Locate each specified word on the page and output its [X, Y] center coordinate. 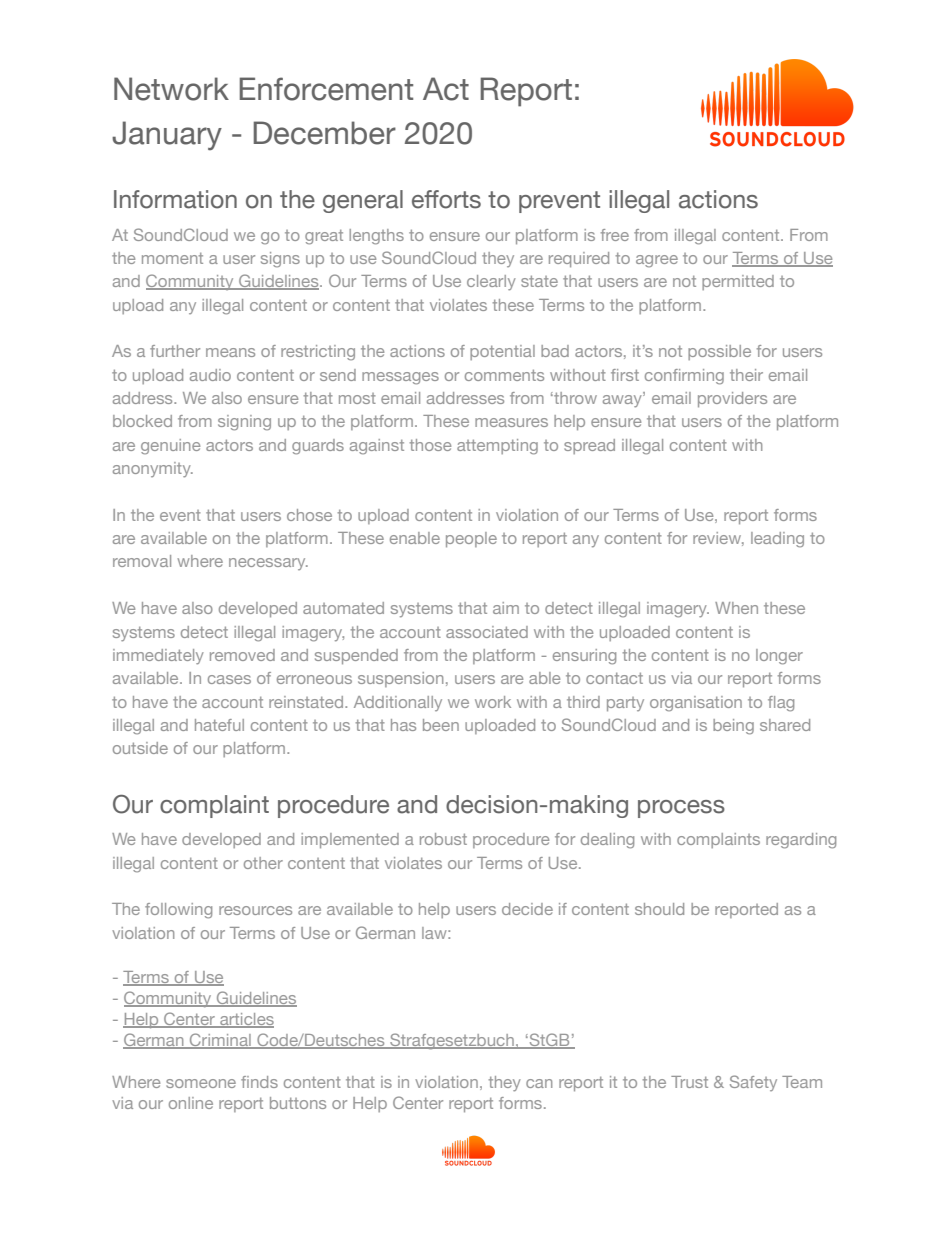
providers [732, 399]
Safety [753, 1083]
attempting [497, 447]
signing [244, 423]
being [733, 727]
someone [201, 1083]
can [539, 1083]
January [167, 136]
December [324, 133]
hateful [219, 725]
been [441, 725]
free [615, 235]
